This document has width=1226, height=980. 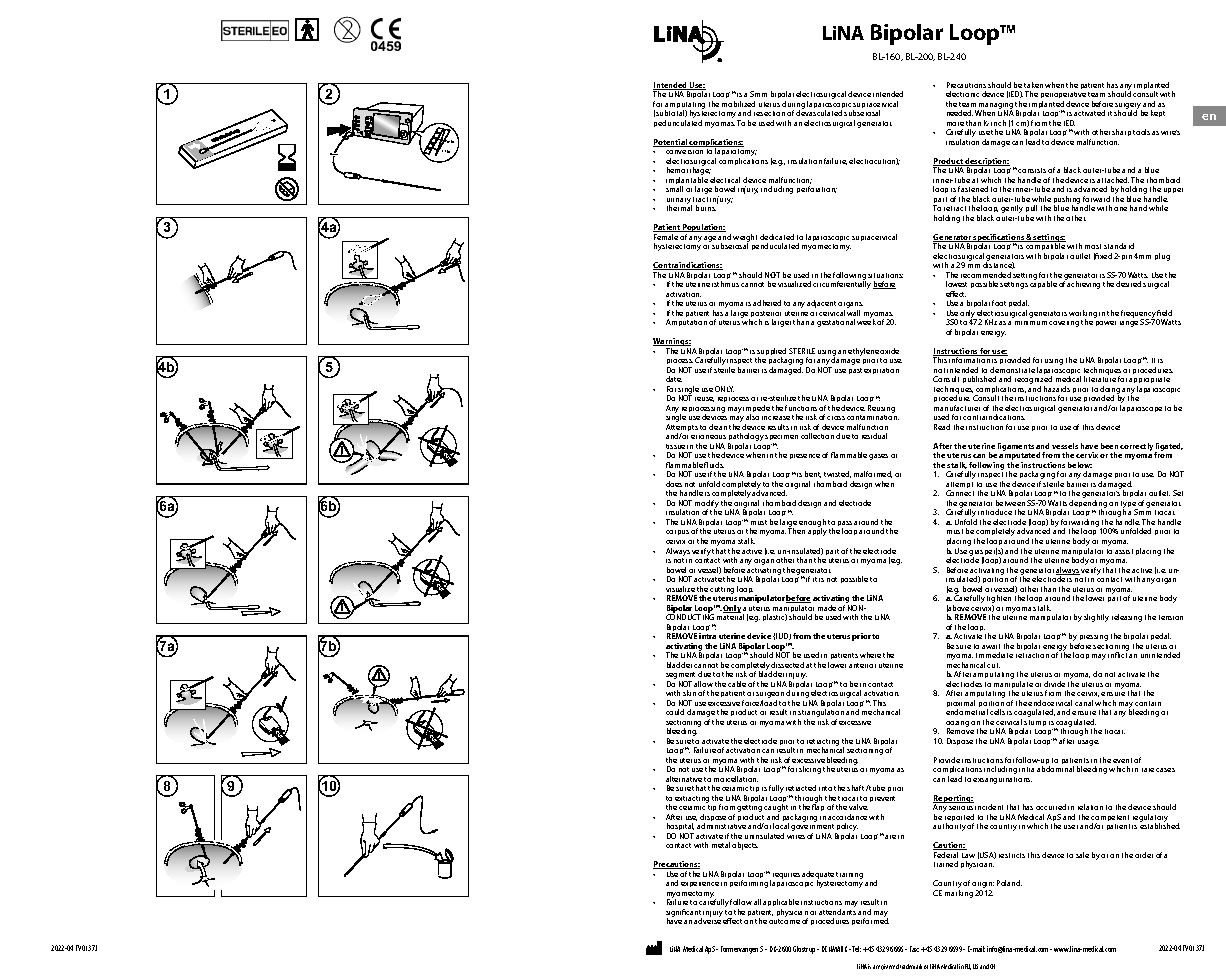 I want to click on significant, so click(x=684, y=914).
